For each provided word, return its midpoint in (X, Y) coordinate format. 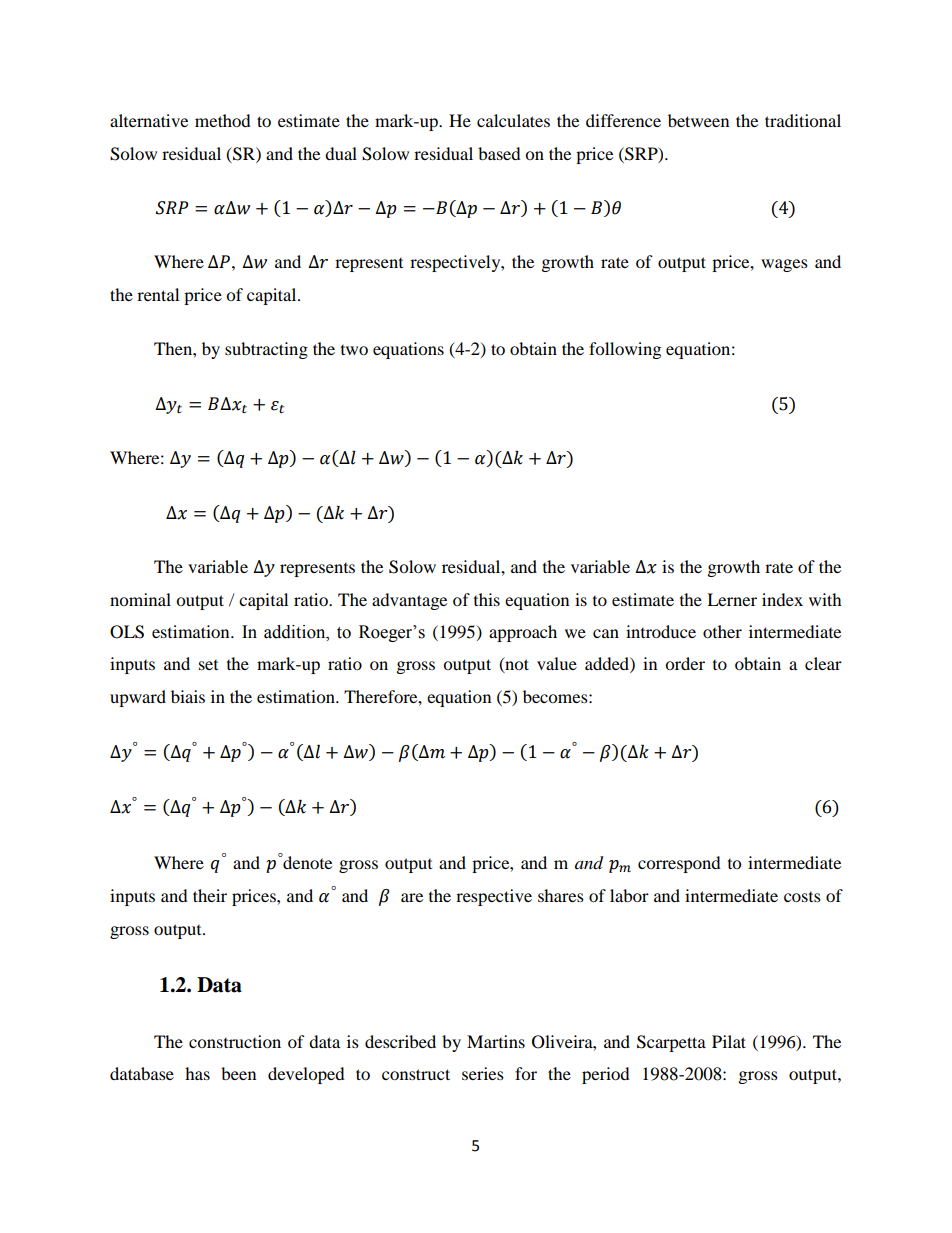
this (487, 599)
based (499, 153)
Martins (496, 1041)
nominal (140, 599)
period (606, 1075)
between (698, 120)
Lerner (732, 599)
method (223, 120)
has (197, 1073)
